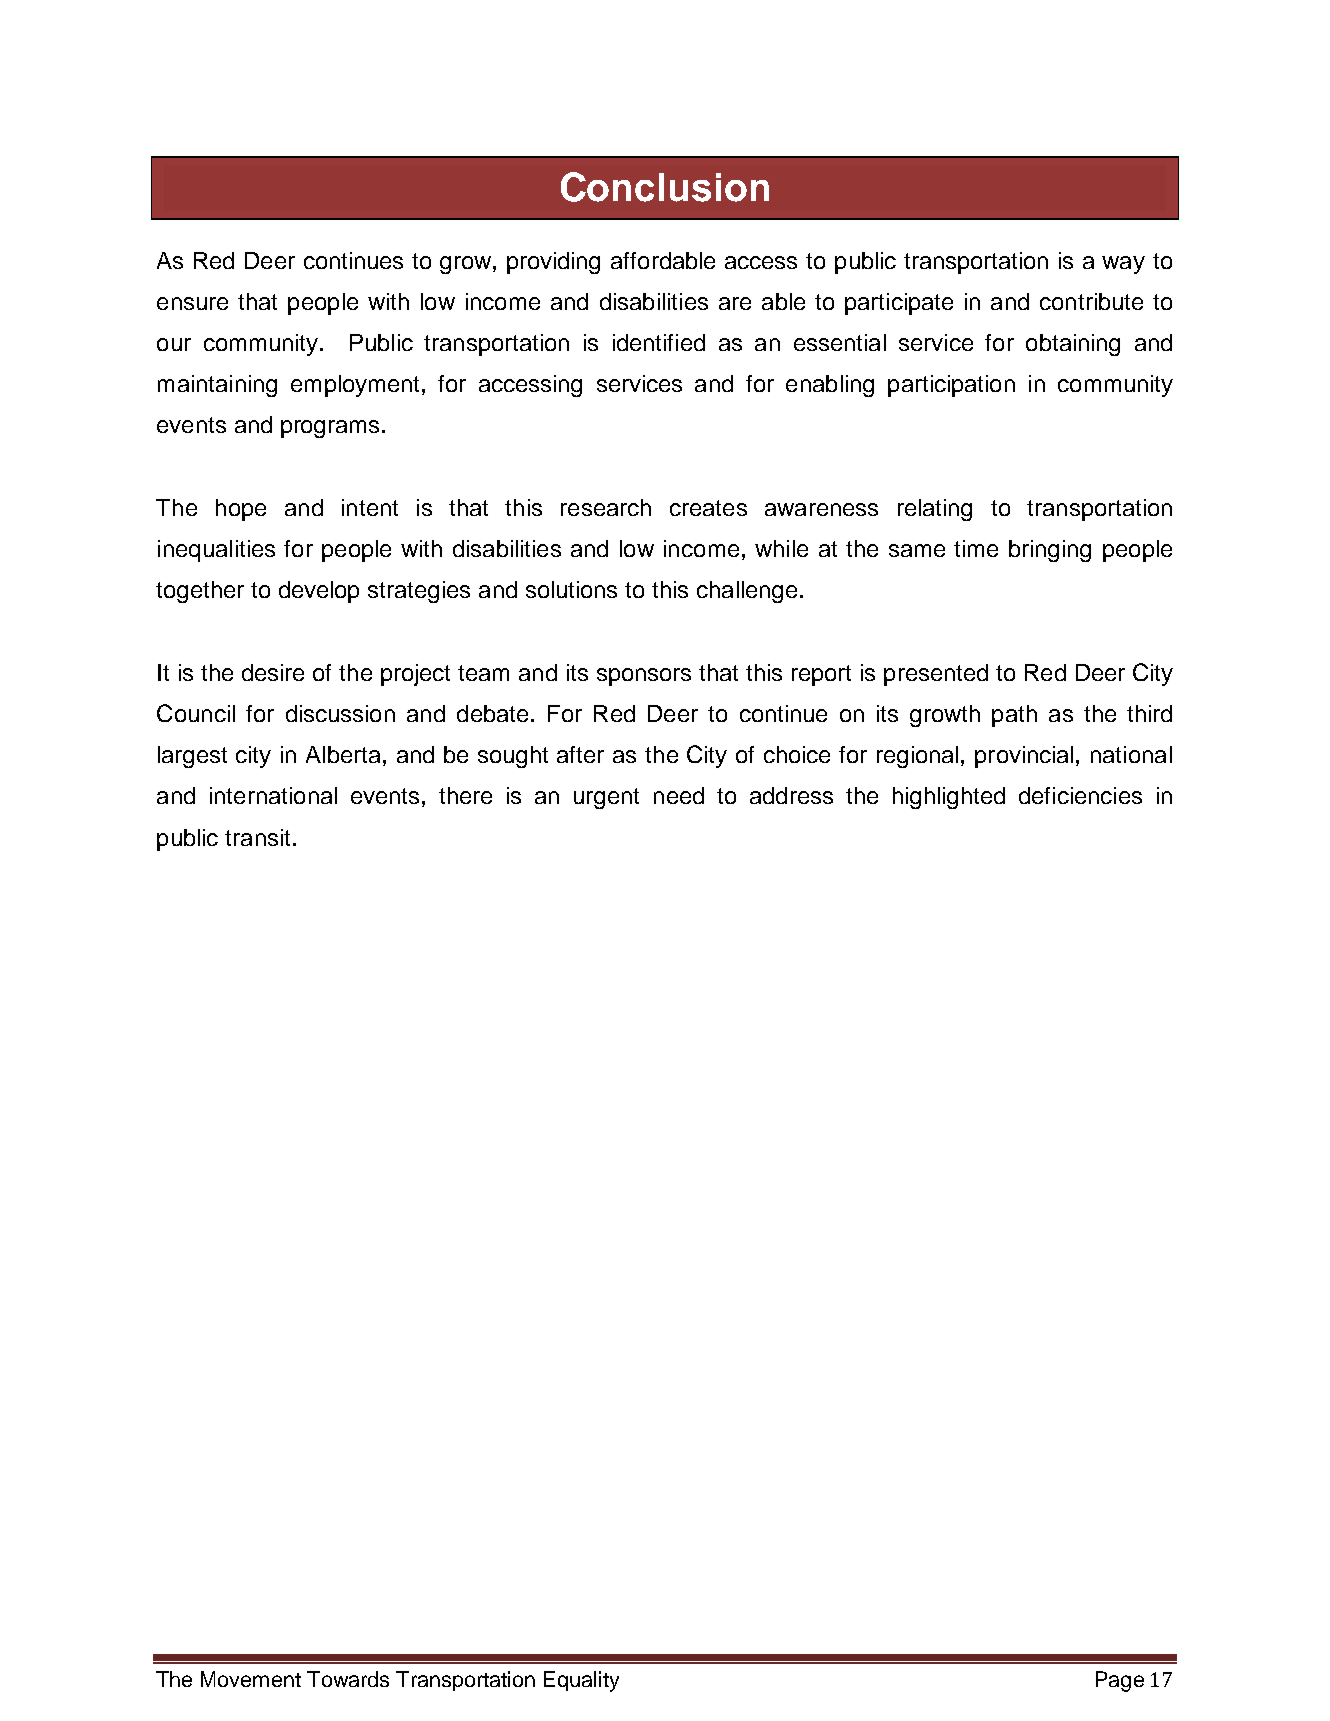  What do you see at coordinates (665, 187) in the screenshot?
I see `Conclusion` at bounding box center [665, 187].
